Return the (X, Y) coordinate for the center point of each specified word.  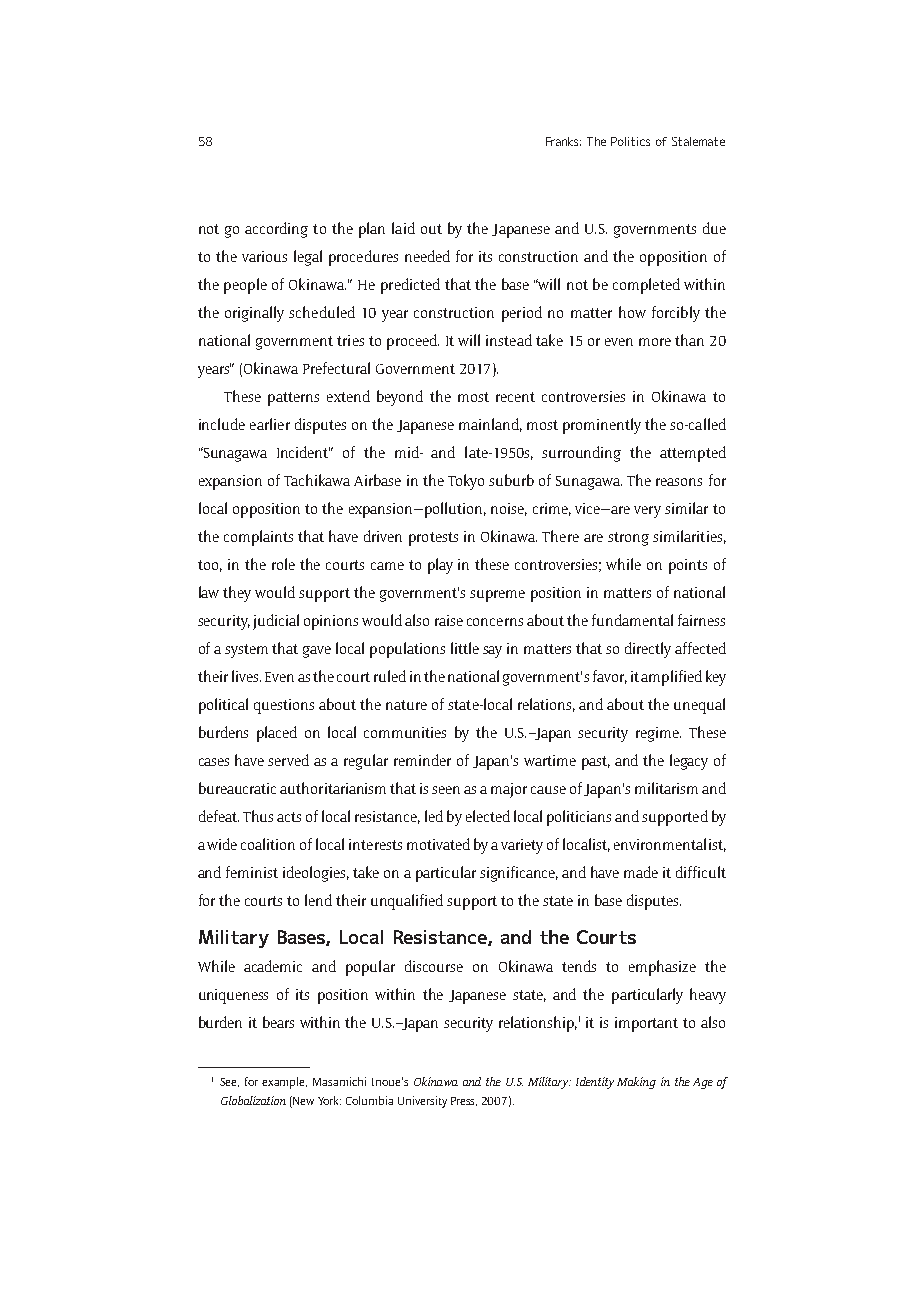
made (641, 872)
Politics (630, 141)
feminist (252, 872)
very (647, 512)
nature (406, 705)
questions (284, 706)
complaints (258, 538)
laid (403, 228)
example (284, 1083)
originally (254, 314)
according (276, 230)
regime (658, 734)
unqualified (407, 902)
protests (433, 539)
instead (509, 340)
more (655, 342)
